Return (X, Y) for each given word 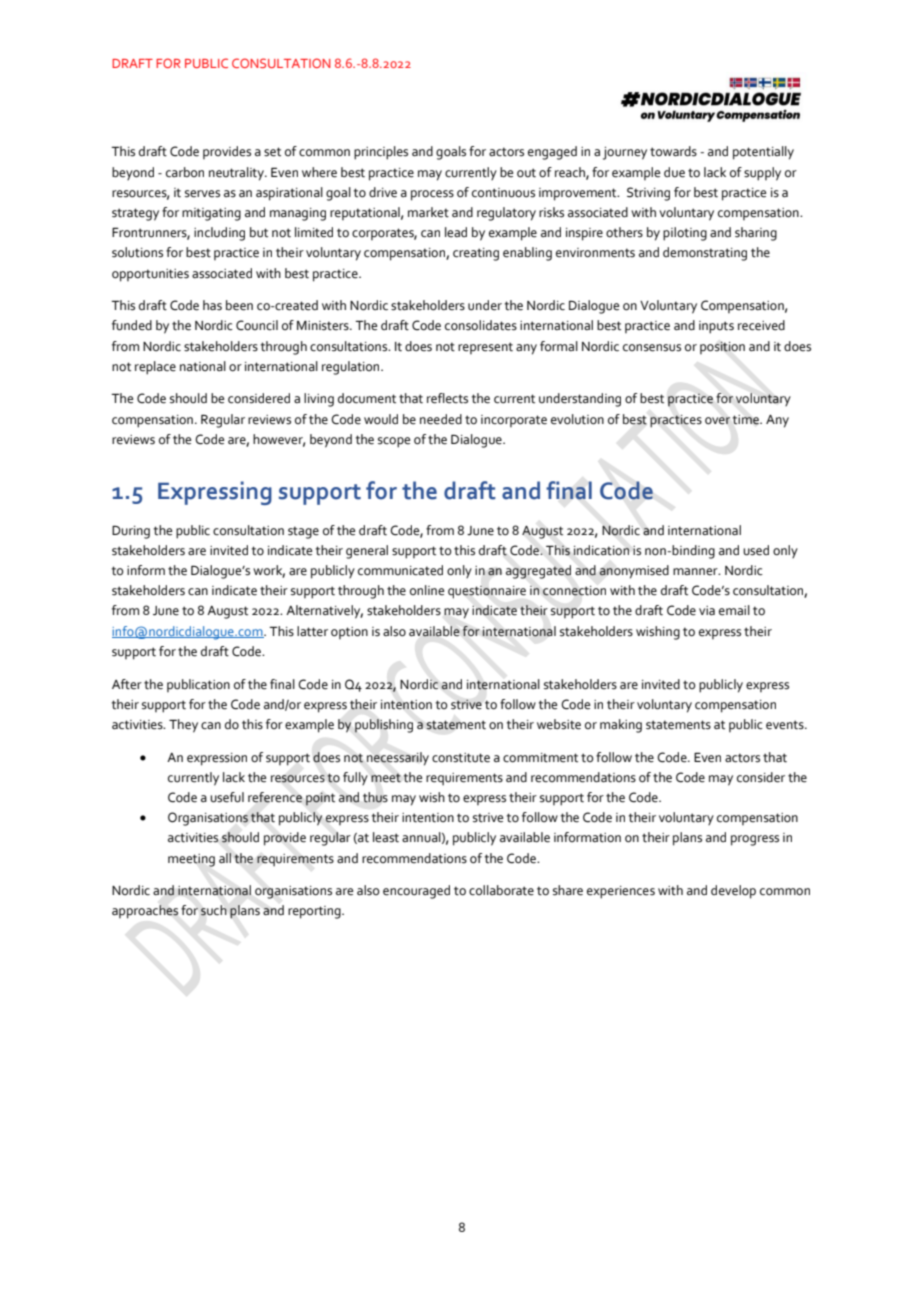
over (717, 421)
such (214, 910)
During (131, 532)
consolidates (481, 325)
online (427, 590)
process (432, 195)
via (707, 610)
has (212, 305)
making (621, 726)
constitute (461, 758)
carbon (185, 172)
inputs (716, 327)
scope (394, 442)
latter (312, 631)
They (183, 726)
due (674, 172)
